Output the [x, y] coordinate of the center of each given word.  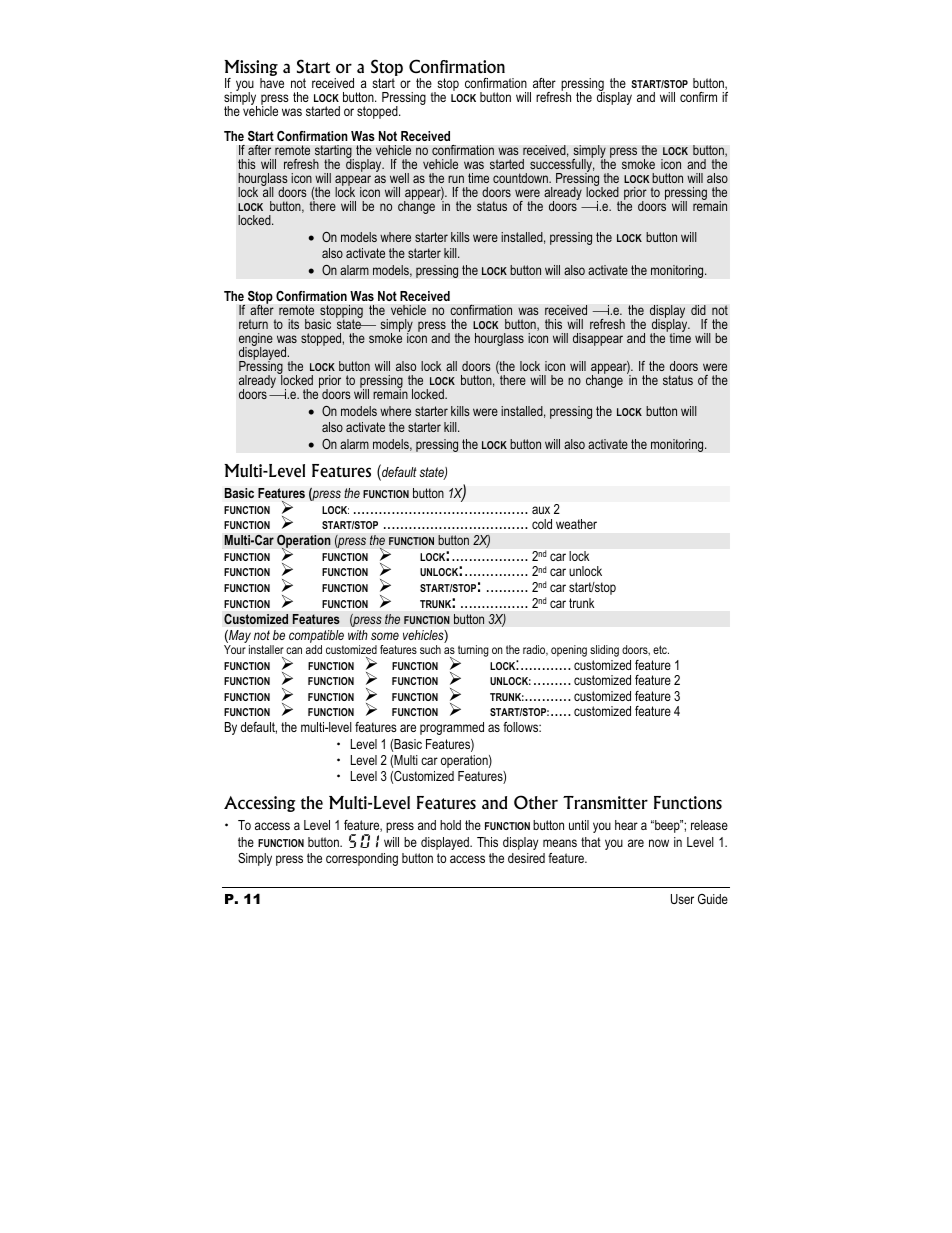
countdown [521, 178]
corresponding [362, 859]
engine [256, 341]
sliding [604, 651]
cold [542, 524]
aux [541, 510]
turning [473, 651]
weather [576, 524]
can [294, 650]
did [698, 310]
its [293, 324]
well [399, 178]
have [272, 83]
